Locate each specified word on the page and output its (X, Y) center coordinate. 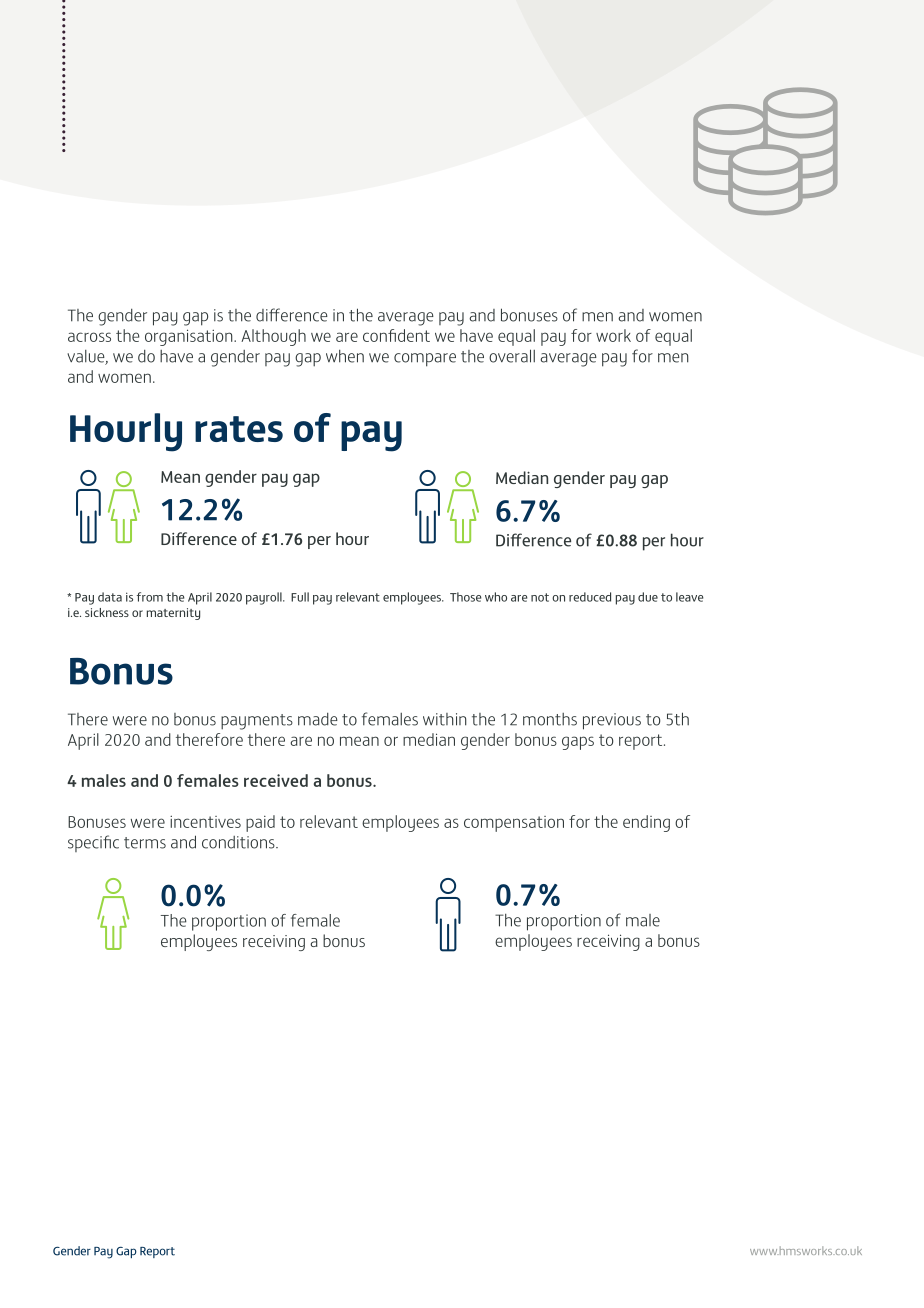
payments (257, 722)
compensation (514, 824)
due (648, 597)
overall (512, 356)
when (345, 356)
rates (239, 429)
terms (145, 843)
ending (646, 823)
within (445, 719)
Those (466, 597)
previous (612, 721)
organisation (190, 337)
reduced (590, 597)
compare (425, 360)
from (150, 597)
